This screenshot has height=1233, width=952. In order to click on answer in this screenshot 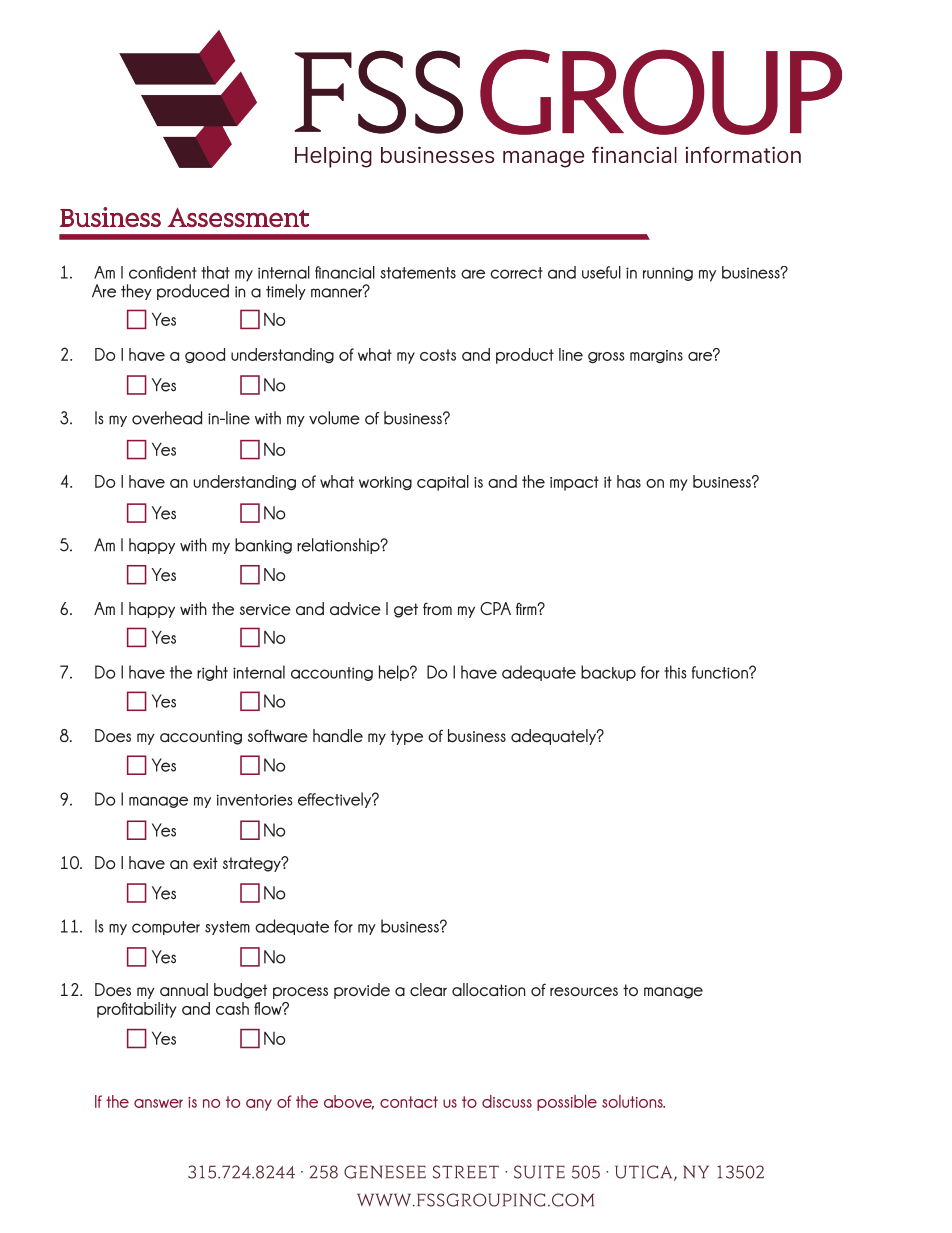, I will do `click(158, 1103)`.
